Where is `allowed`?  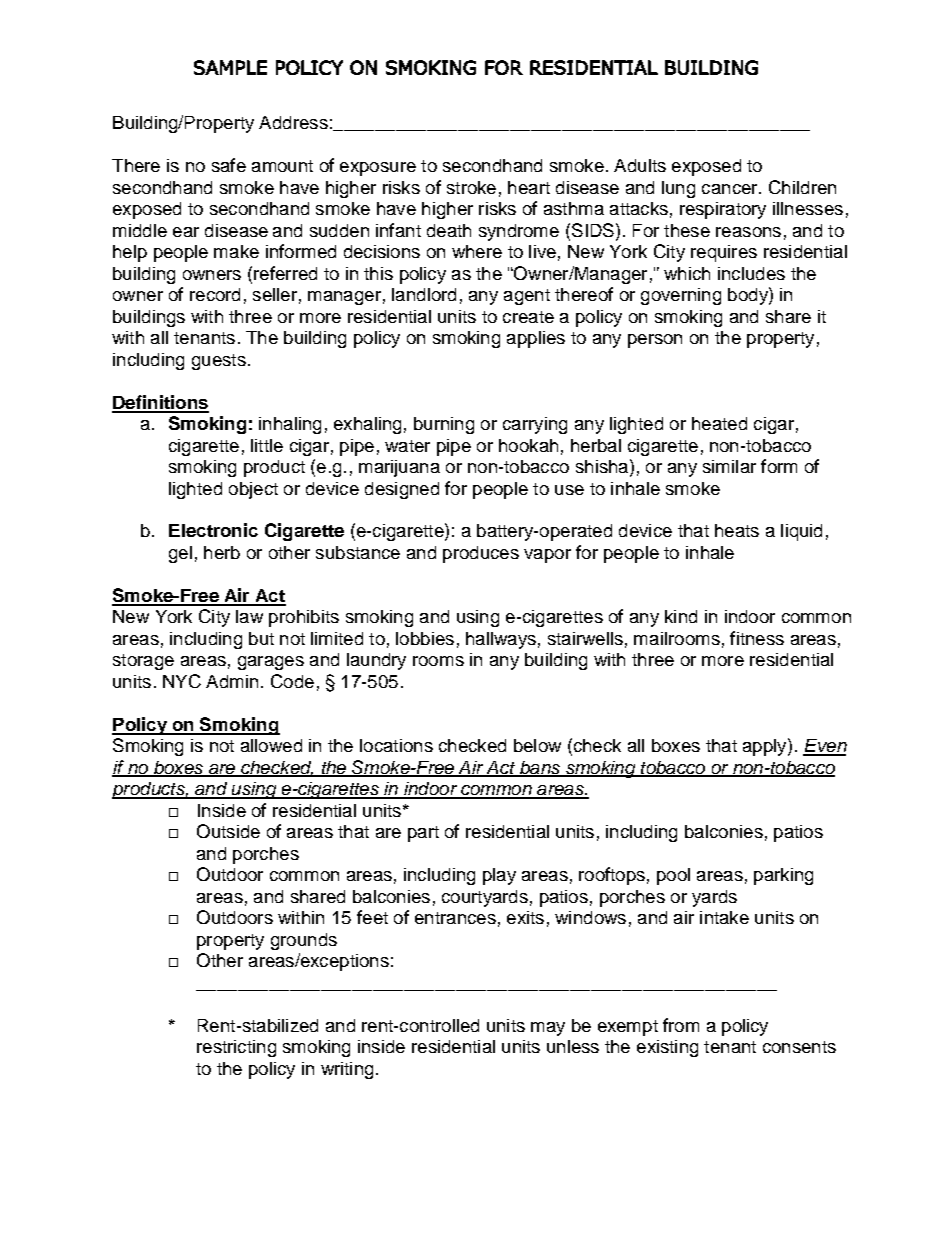
allowed is located at coordinates (271, 745).
